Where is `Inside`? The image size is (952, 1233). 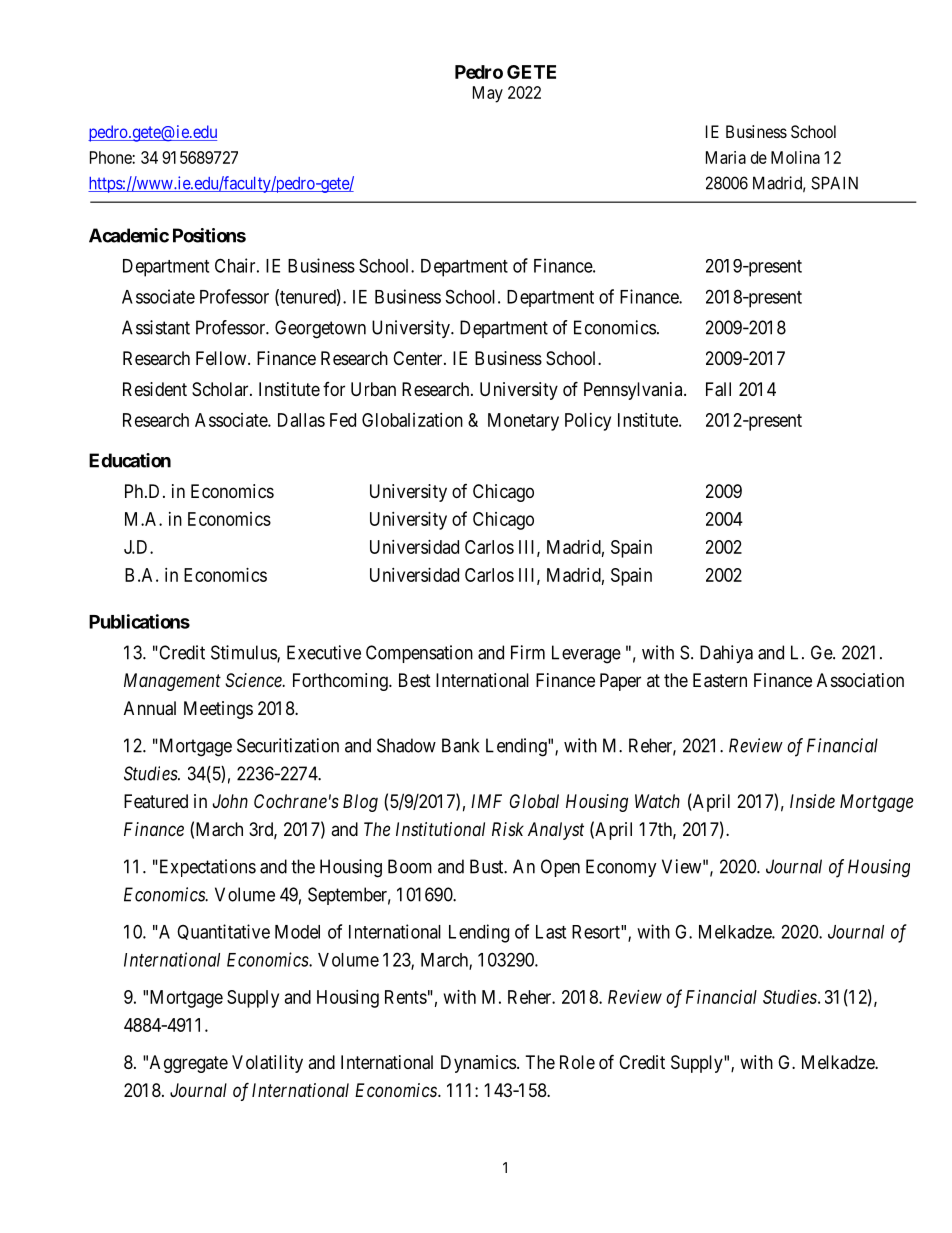
Inside is located at coordinates (812, 801).
